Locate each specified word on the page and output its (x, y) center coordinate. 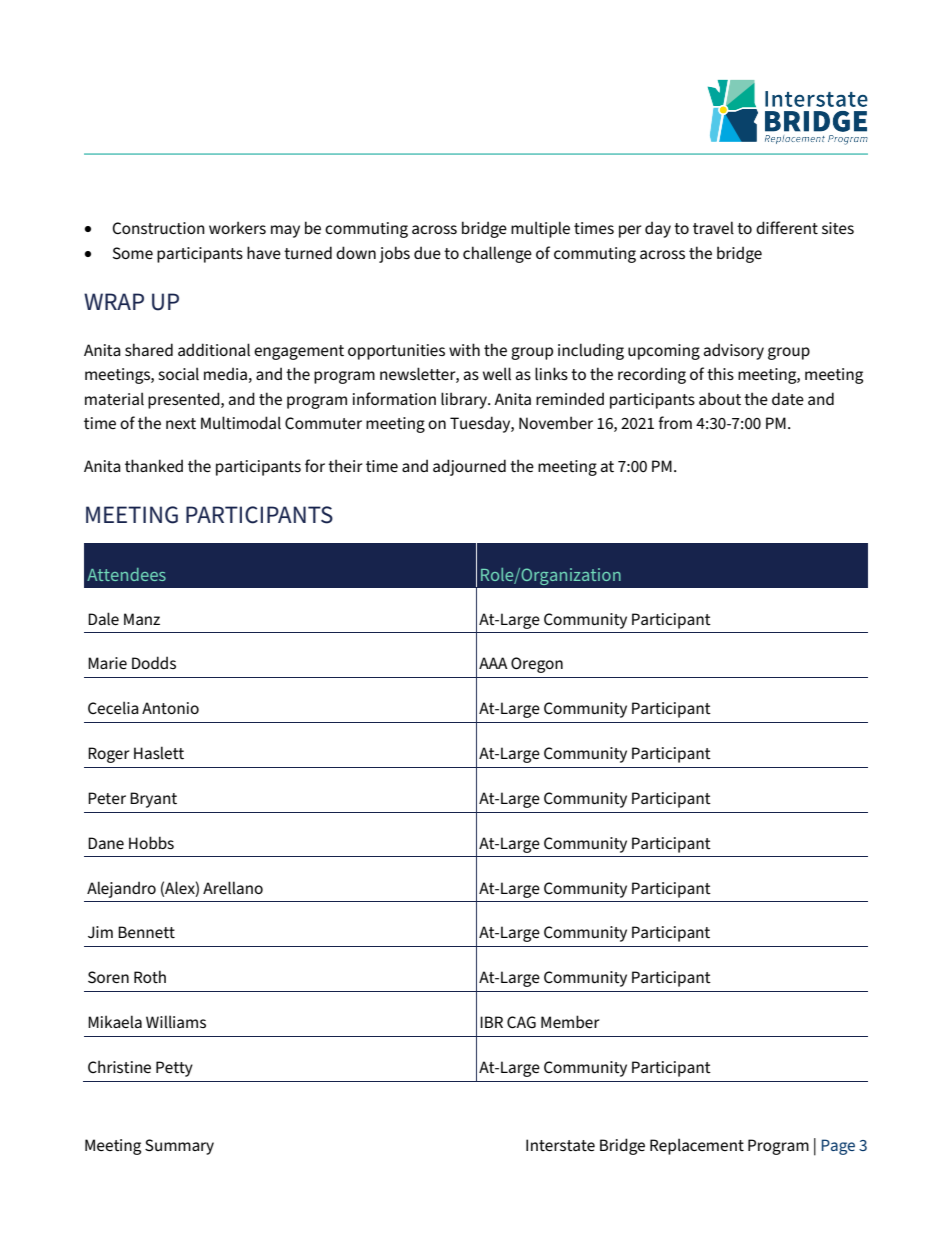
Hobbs (151, 842)
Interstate (560, 1145)
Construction (158, 228)
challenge (497, 254)
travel (713, 227)
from (675, 422)
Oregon (537, 665)
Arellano (233, 887)
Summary (179, 1147)
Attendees (126, 574)
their (345, 465)
